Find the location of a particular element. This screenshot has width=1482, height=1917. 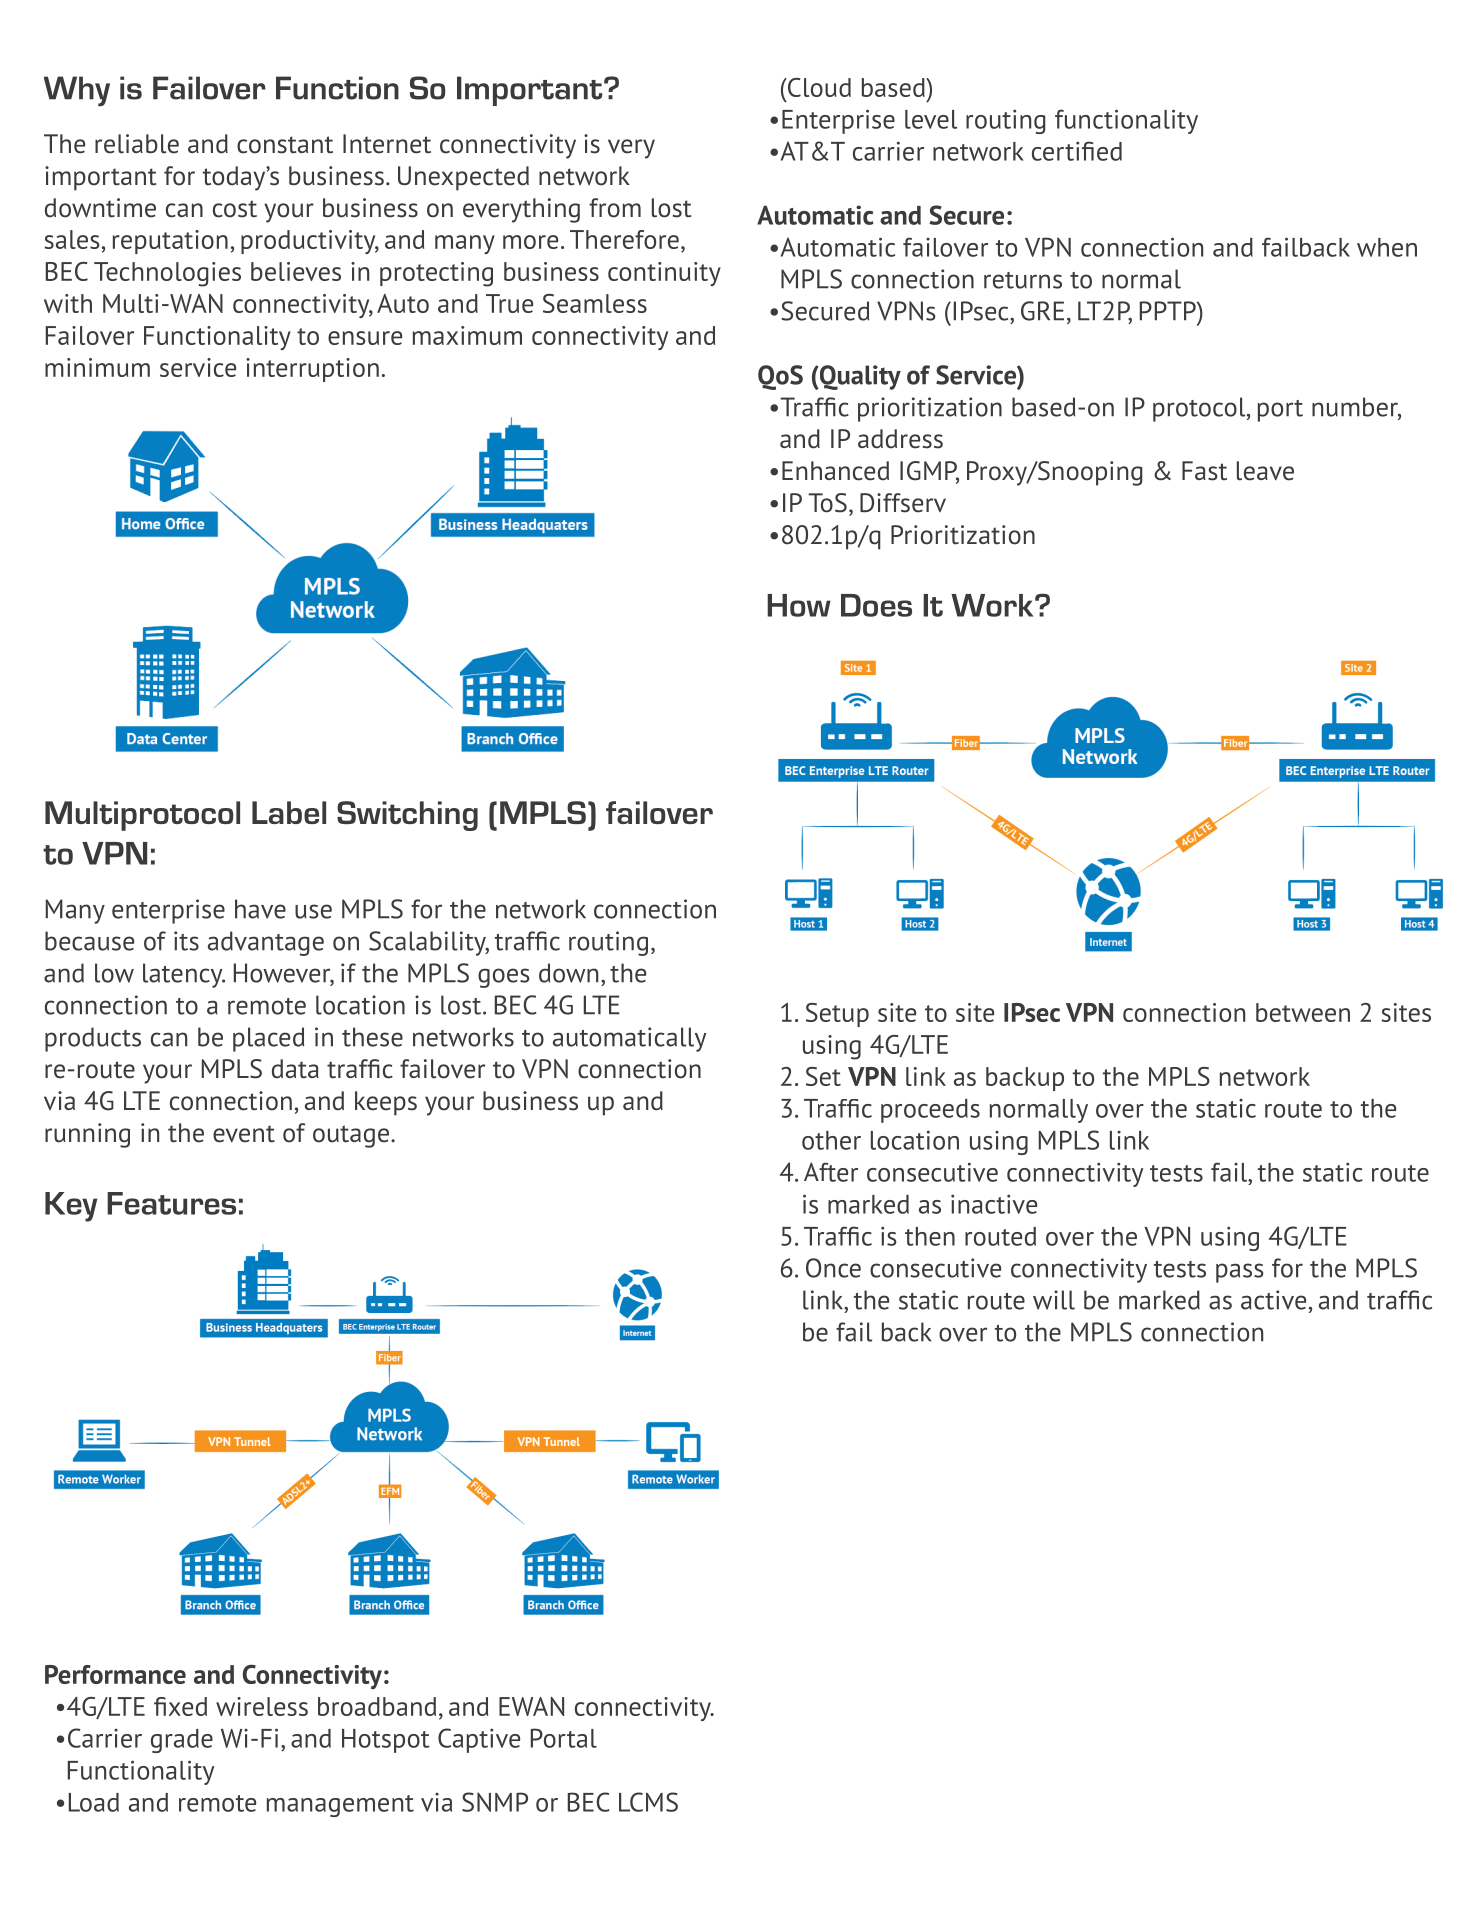

EWAN is located at coordinates (531, 1706).
